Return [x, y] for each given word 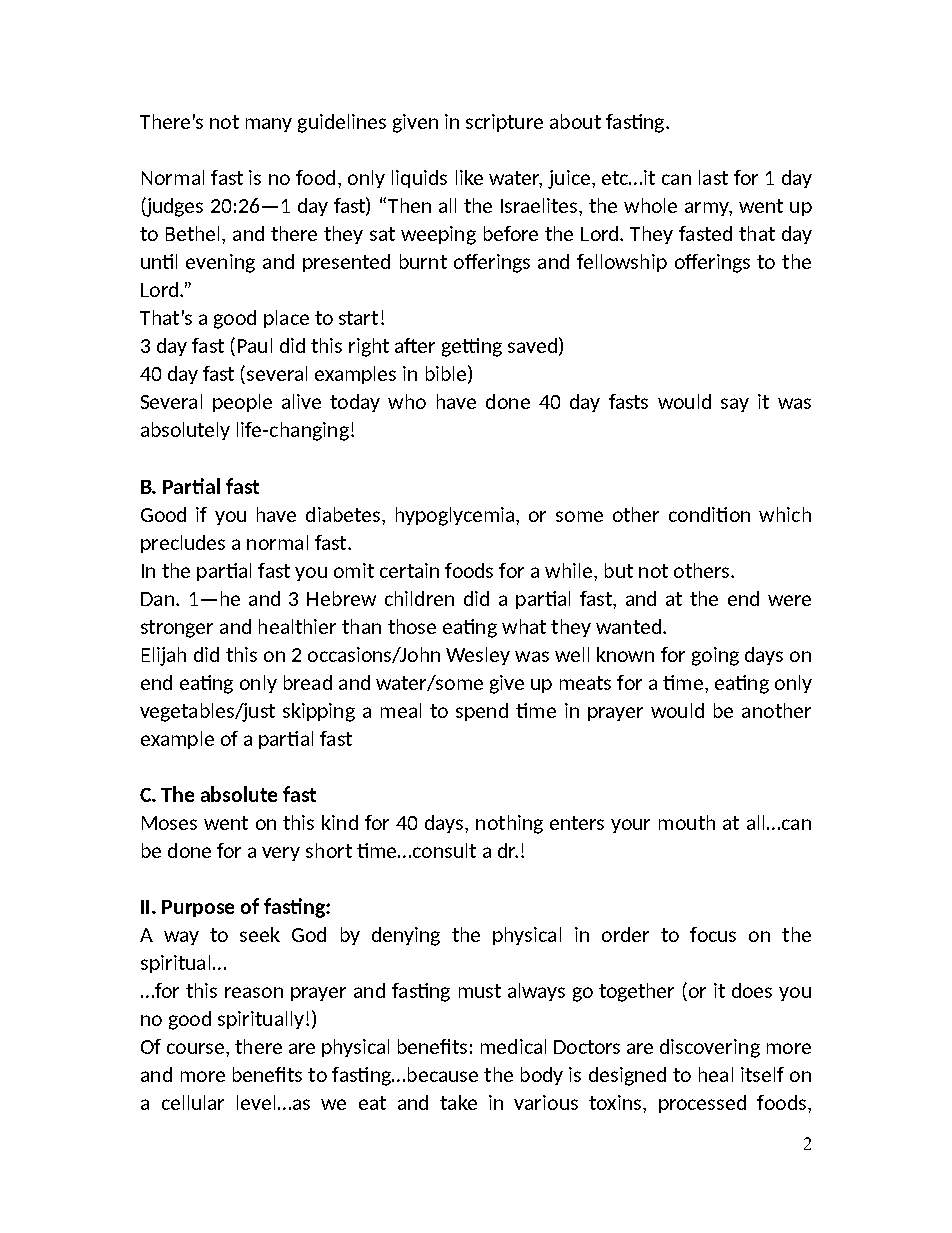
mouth [687, 822]
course [195, 1048]
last [713, 177]
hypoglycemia [456, 516]
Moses [169, 823]
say [735, 405]
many [269, 125]
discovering [710, 1048]
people [242, 403]
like [469, 177]
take [458, 1102]
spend [482, 712]
